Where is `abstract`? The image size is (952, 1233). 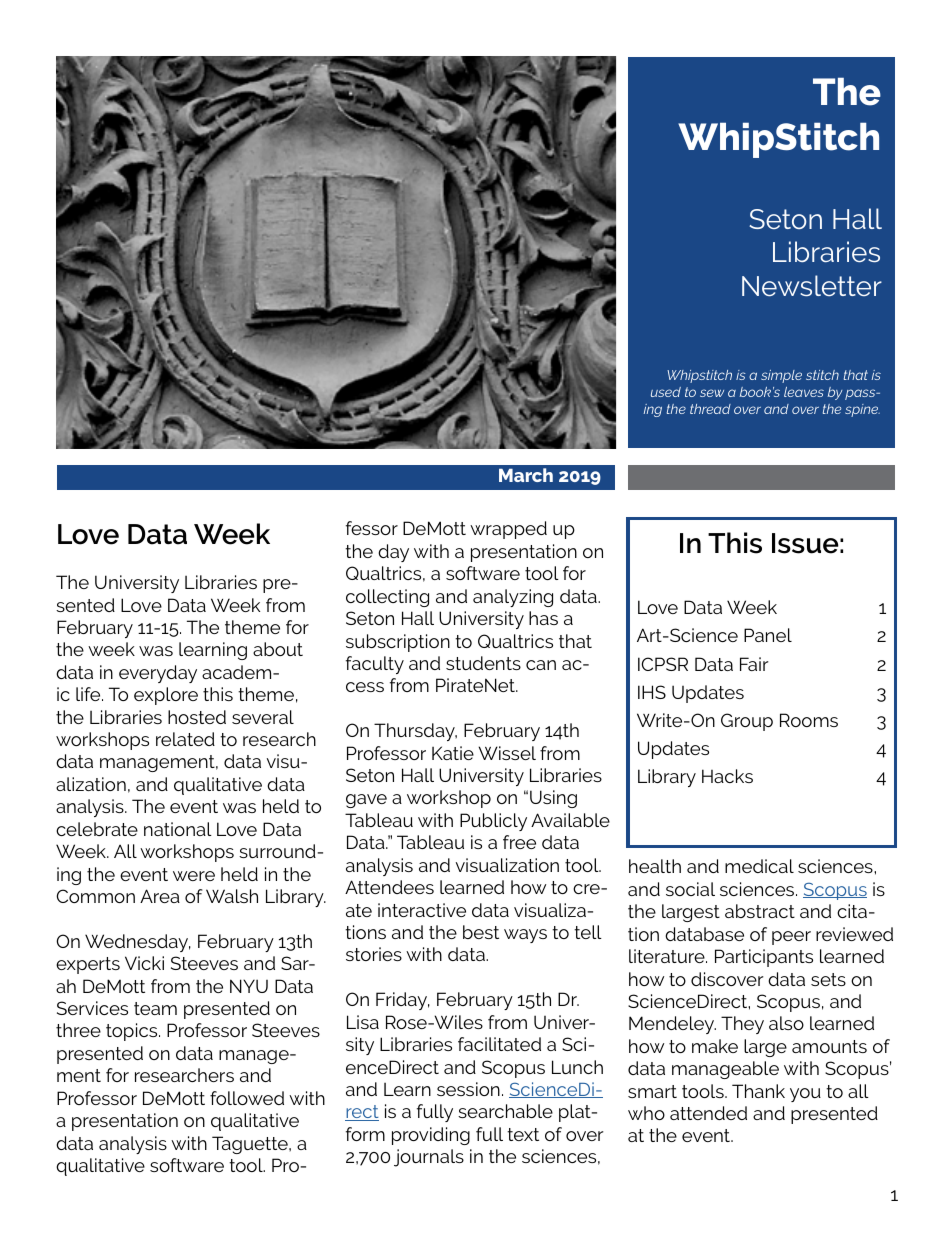
abstract is located at coordinates (760, 911).
